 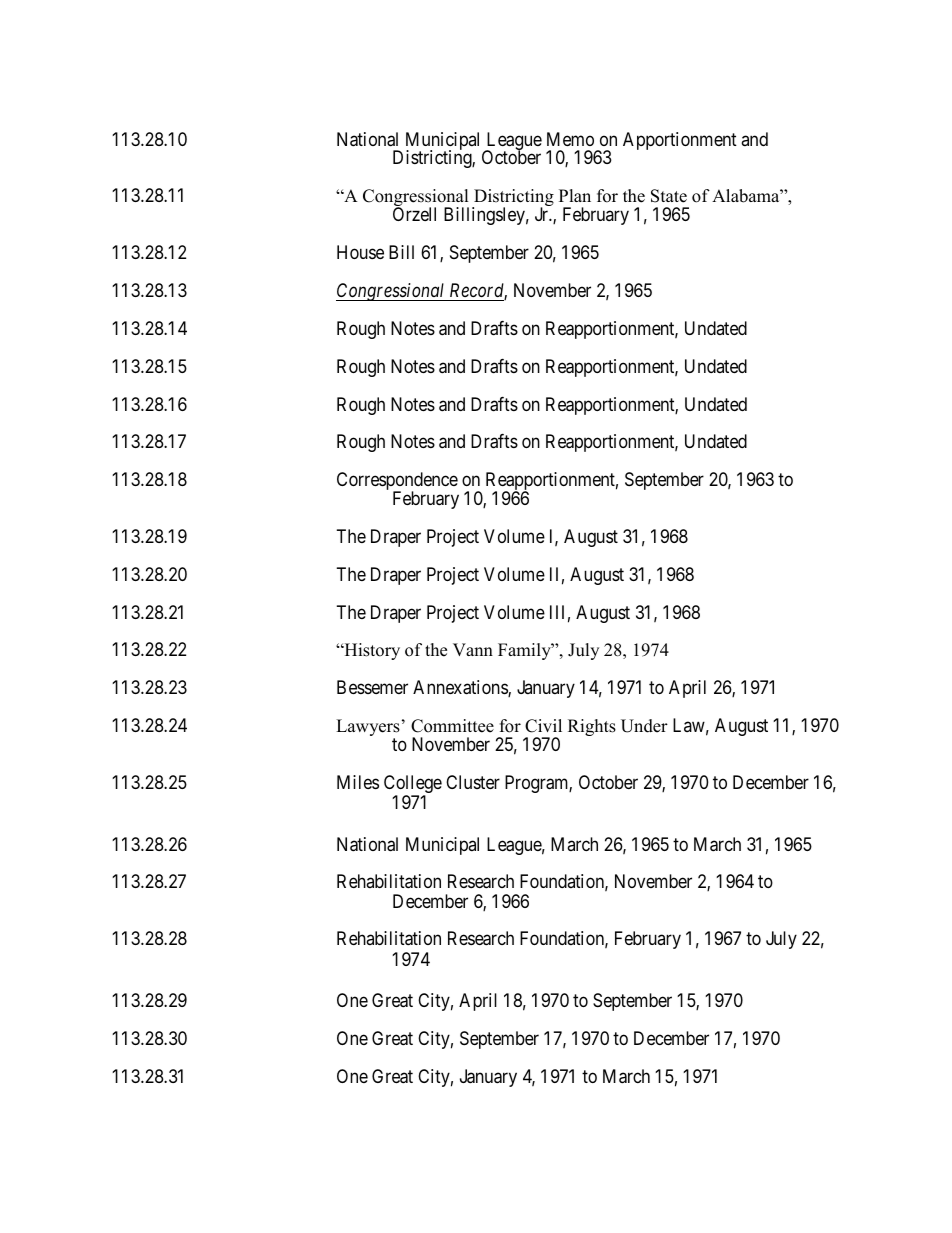 I want to click on Memo, so click(x=570, y=139).
